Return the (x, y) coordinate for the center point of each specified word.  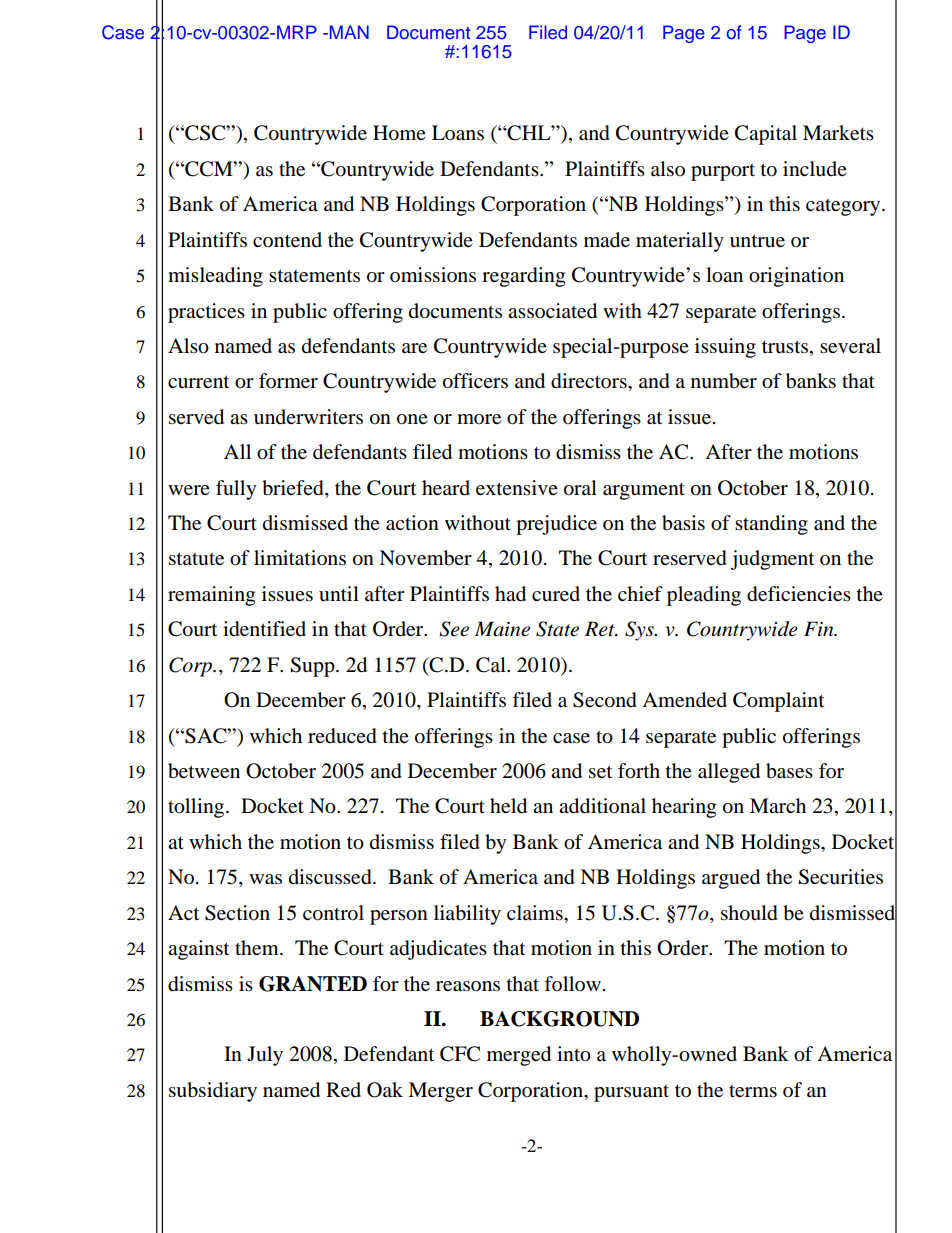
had (510, 594)
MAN (349, 32)
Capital (766, 135)
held (508, 806)
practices (206, 313)
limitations (300, 558)
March (778, 805)
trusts (785, 346)
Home (399, 133)
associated (552, 311)
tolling (197, 808)
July (265, 1056)
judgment (772, 560)
